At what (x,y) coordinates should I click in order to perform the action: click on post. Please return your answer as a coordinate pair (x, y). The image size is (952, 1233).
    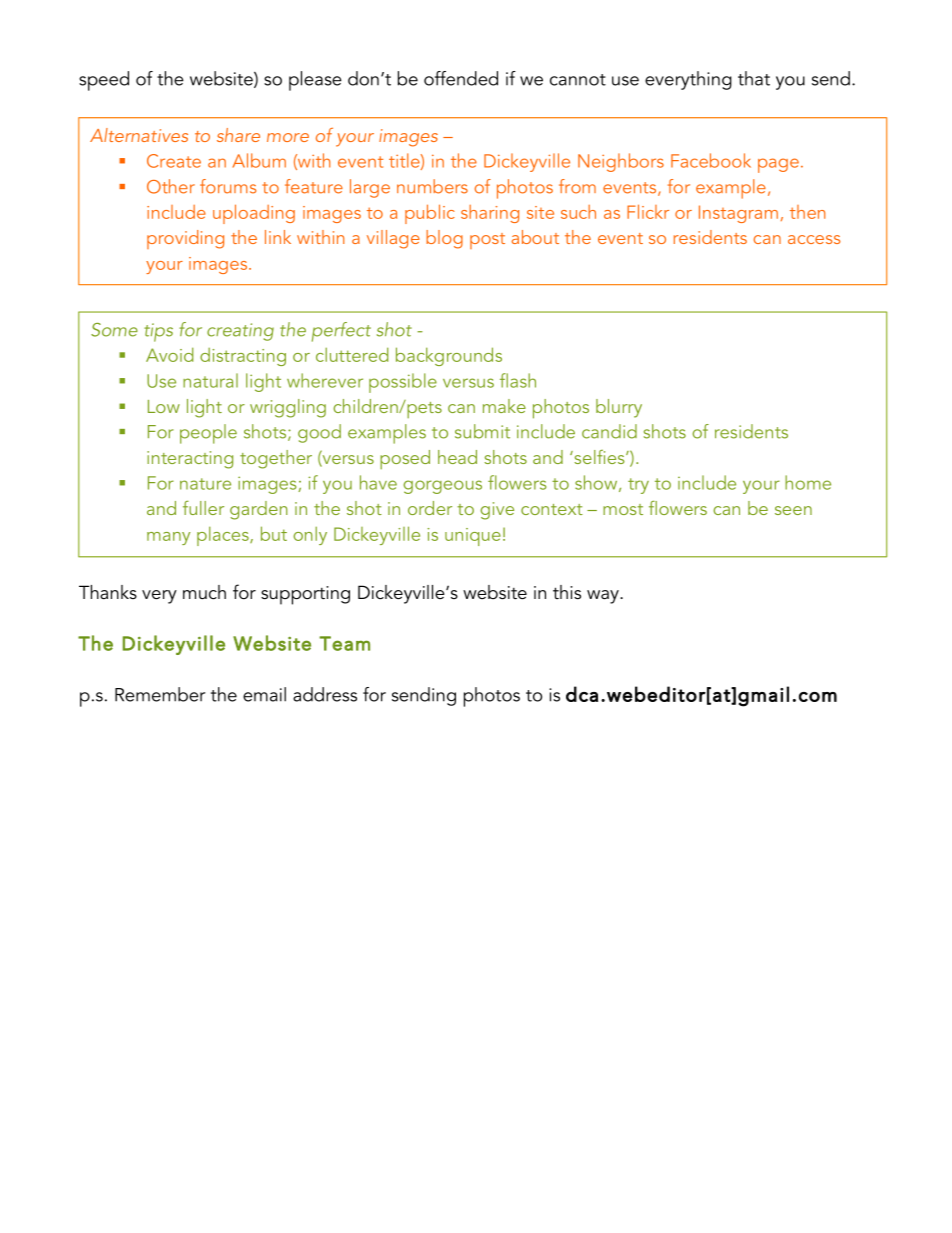
    Looking at the image, I should click on (487, 241).
